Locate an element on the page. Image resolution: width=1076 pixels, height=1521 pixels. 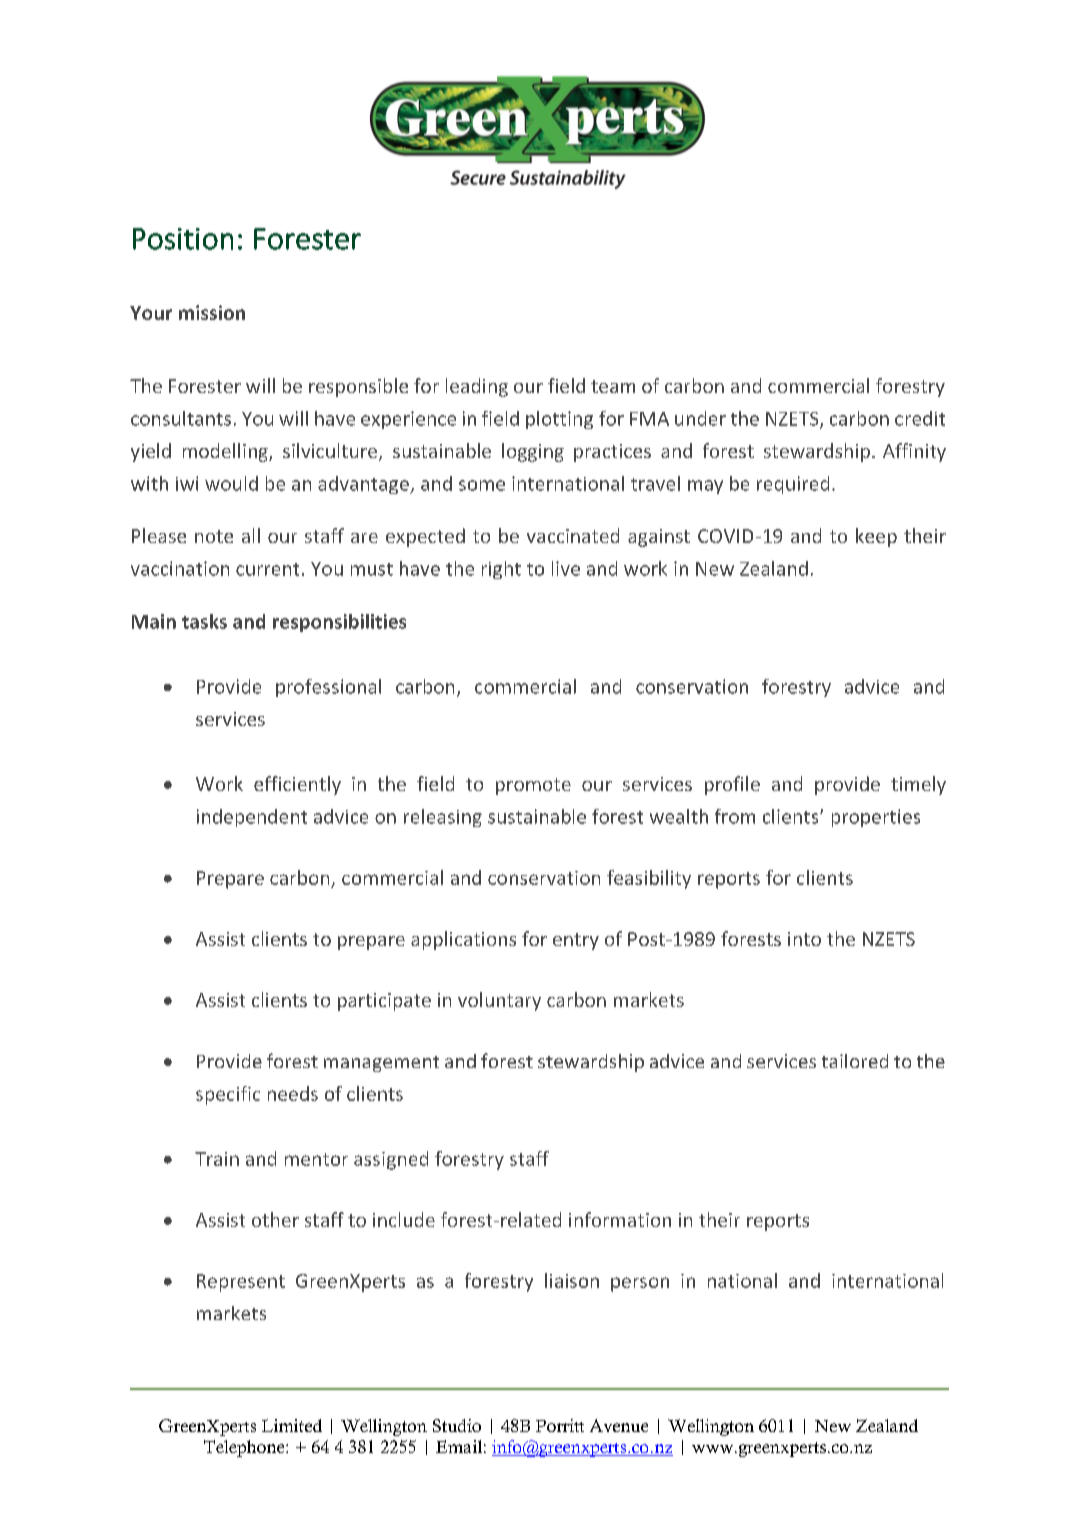
credit is located at coordinates (920, 418).
